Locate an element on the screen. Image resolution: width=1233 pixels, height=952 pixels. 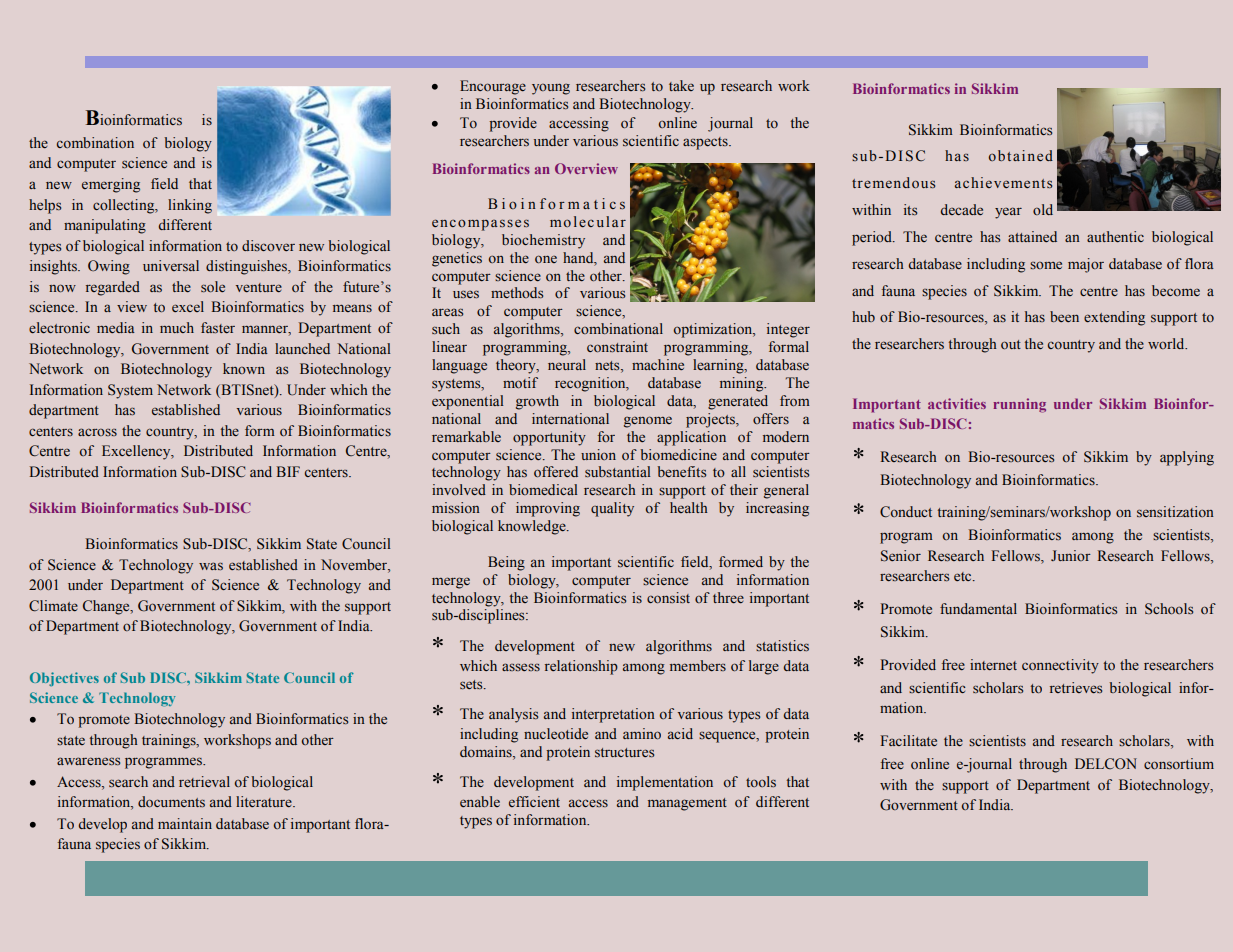
sole is located at coordinates (213, 287).
